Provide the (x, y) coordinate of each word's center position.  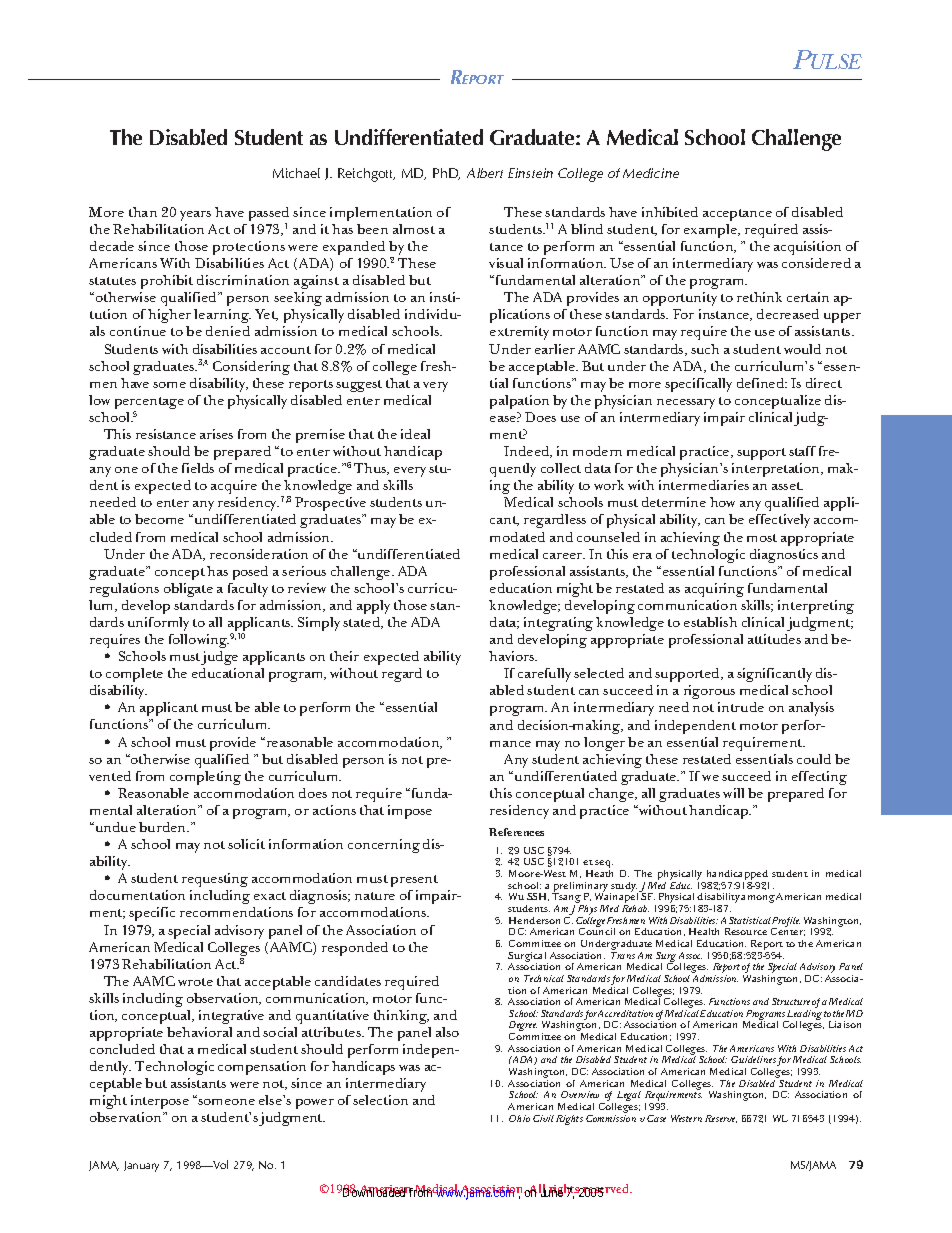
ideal (415, 434)
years (195, 216)
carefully (544, 675)
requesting (215, 880)
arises (216, 434)
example (711, 231)
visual (506, 263)
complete (134, 675)
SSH (538, 897)
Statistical (750, 920)
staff (802, 451)
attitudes (774, 639)
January (141, 1166)
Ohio (519, 1118)
